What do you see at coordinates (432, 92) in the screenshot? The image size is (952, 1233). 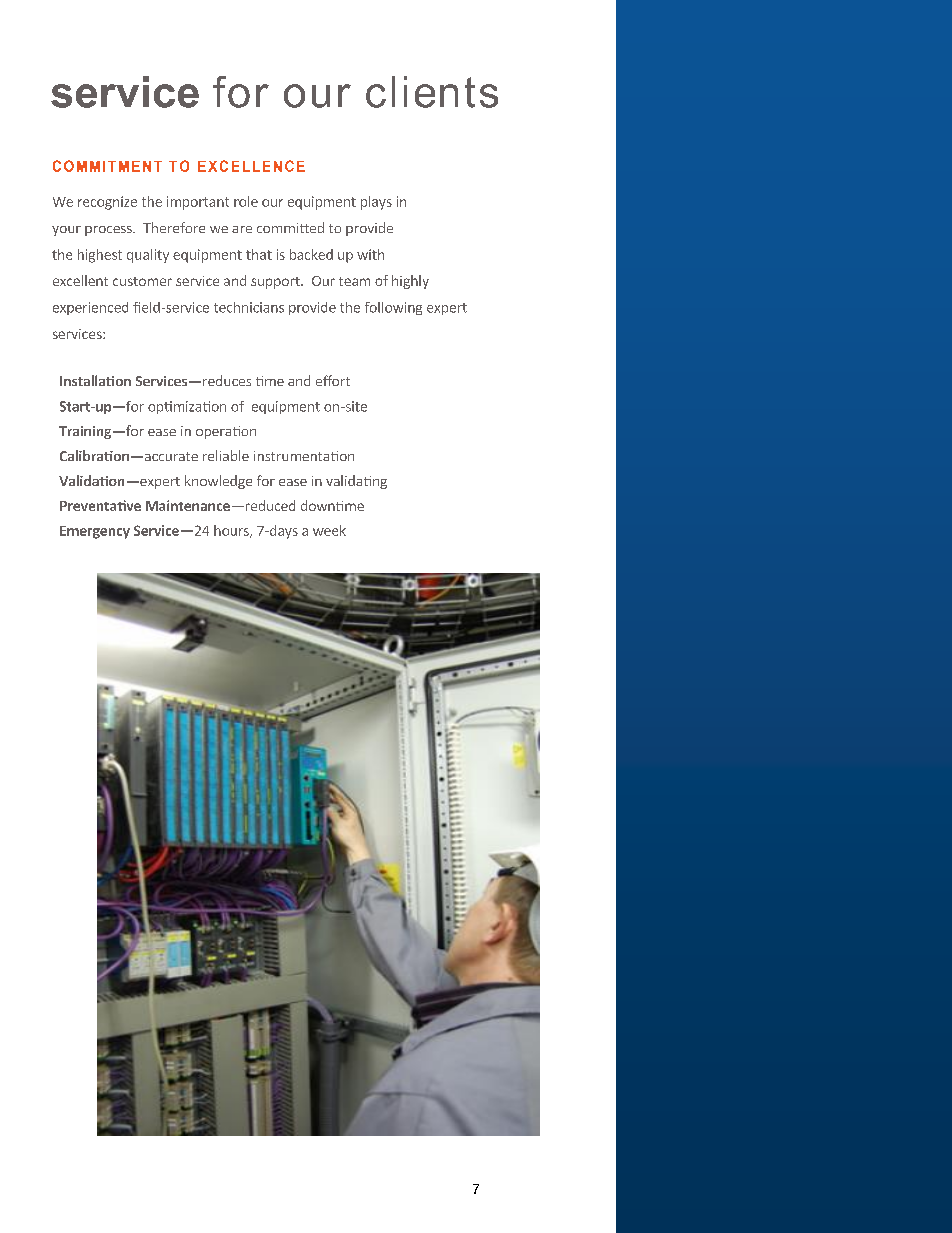 I see `clients` at bounding box center [432, 92].
